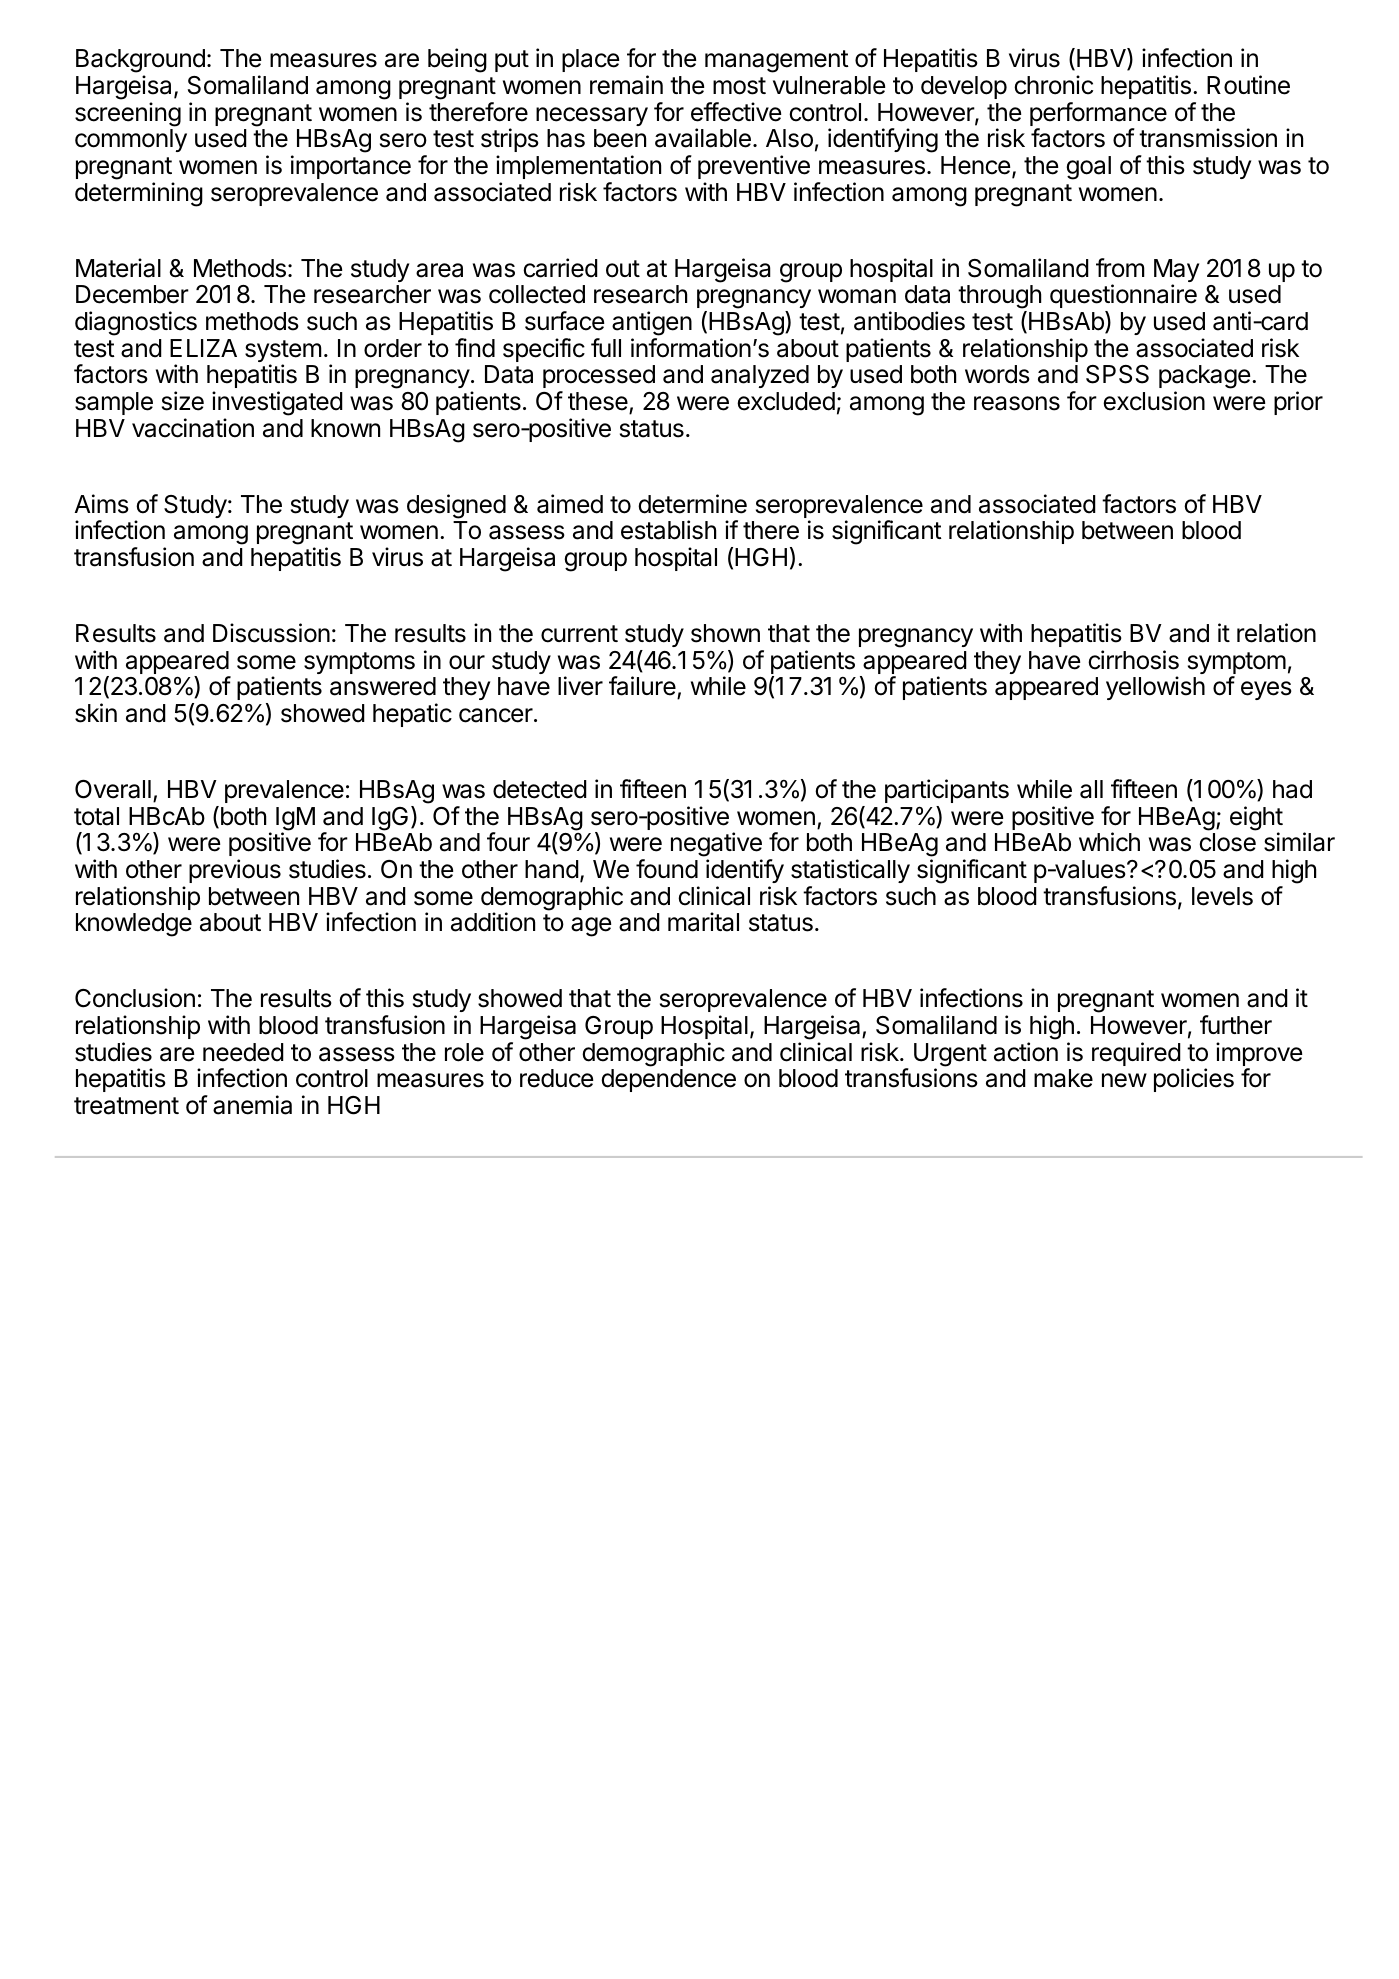  I want to click on cirrhosis, so click(1133, 660).
